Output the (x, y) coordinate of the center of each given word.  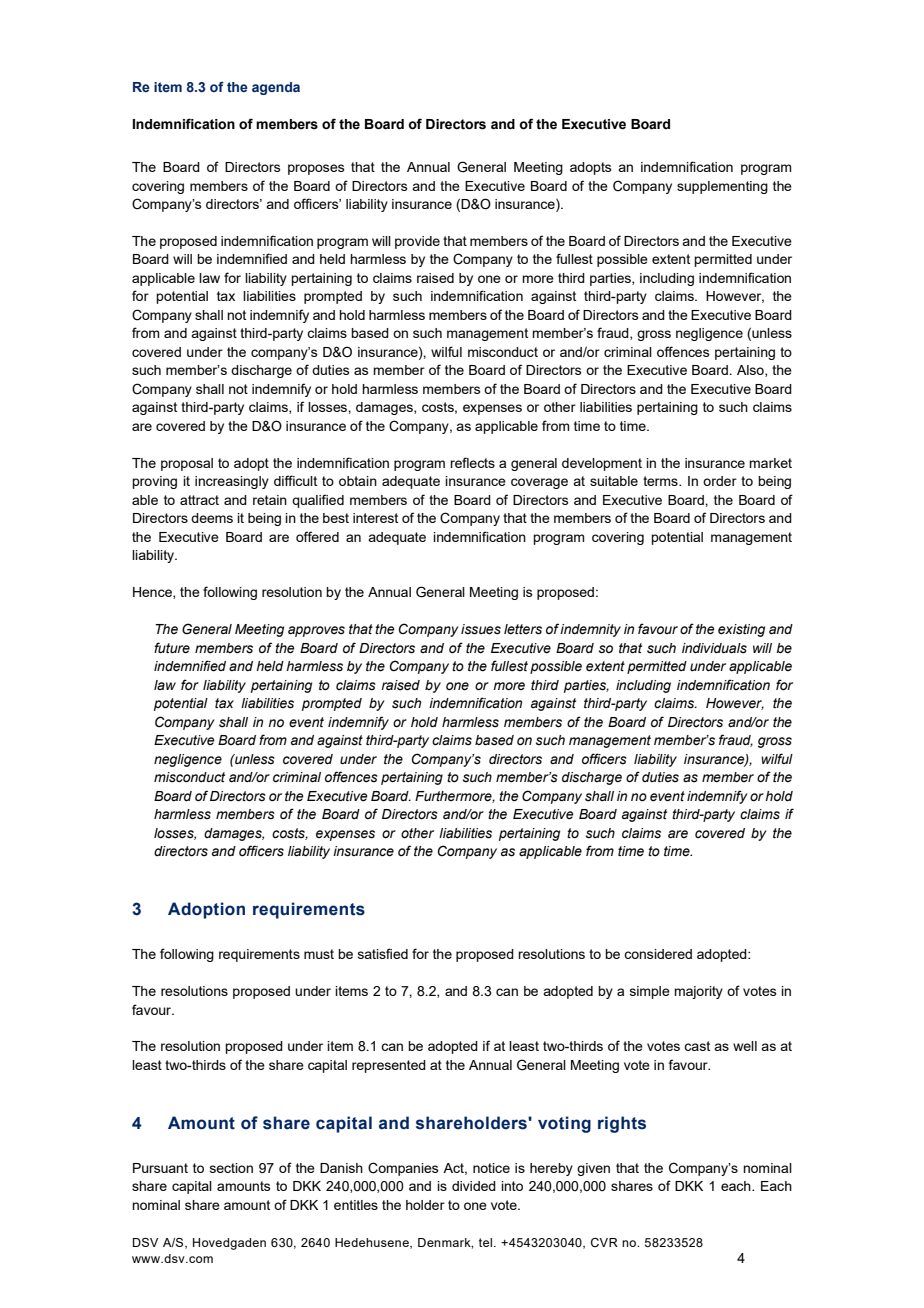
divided (474, 1186)
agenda (276, 88)
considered (658, 954)
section (231, 1168)
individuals (714, 648)
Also (751, 371)
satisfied (383, 953)
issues (481, 629)
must (319, 954)
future (172, 648)
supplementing (722, 187)
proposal (187, 464)
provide (417, 242)
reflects (472, 462)
